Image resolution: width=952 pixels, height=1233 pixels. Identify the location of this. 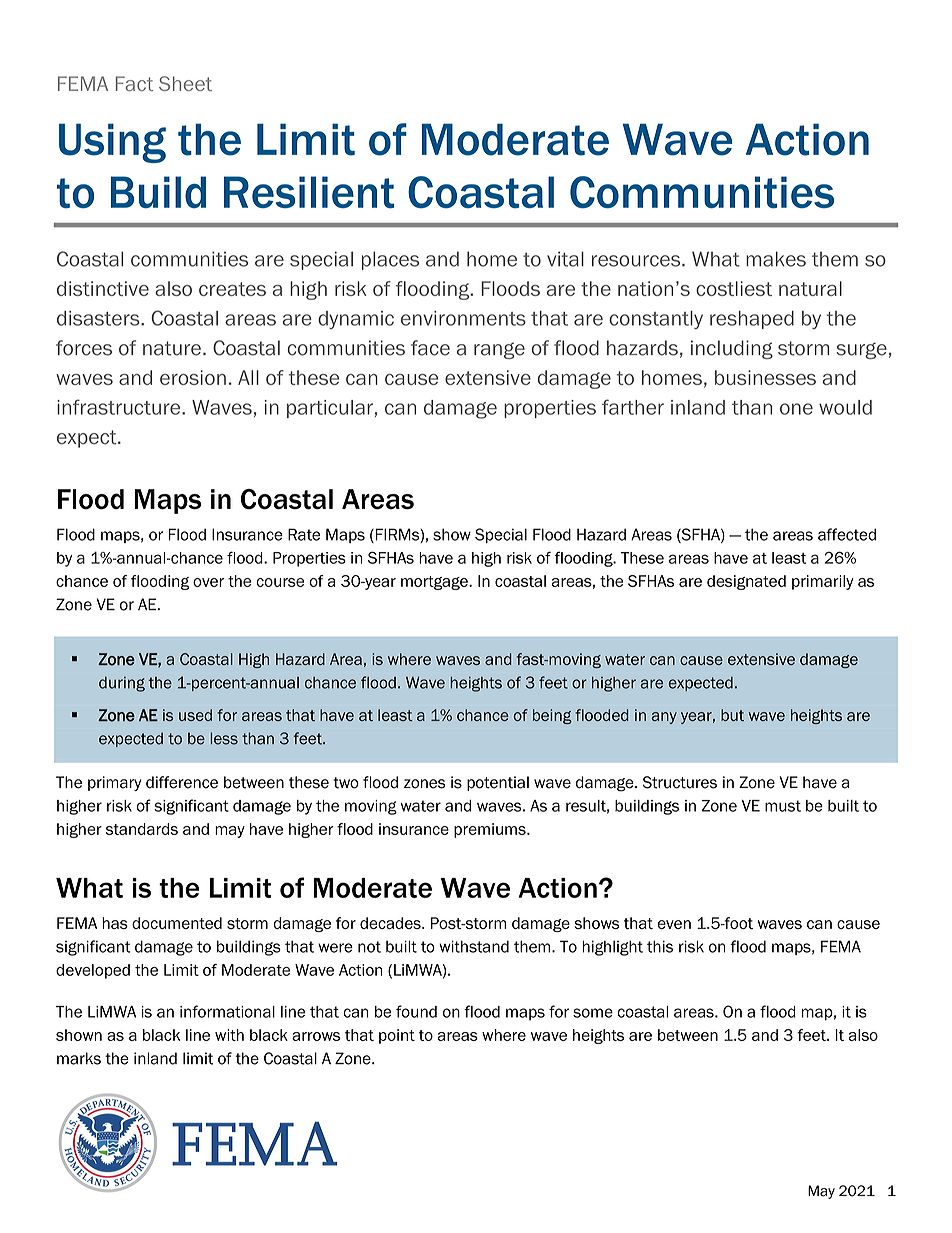
(660, 946).
